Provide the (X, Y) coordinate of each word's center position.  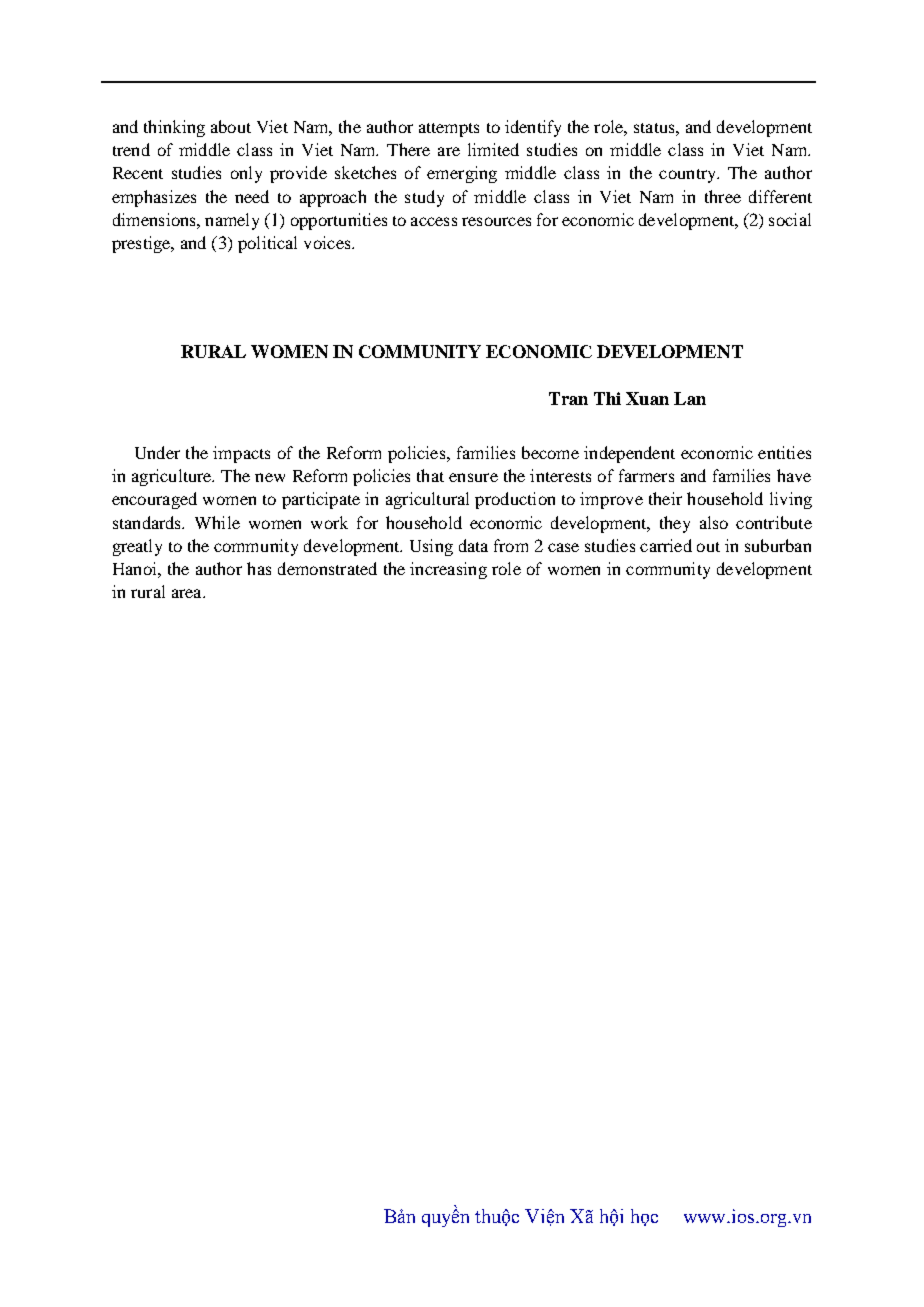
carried (666, 545)
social (790, 219)
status (655, 128)
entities (784, 452)
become (550, 452)
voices (328, 242)
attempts (449, 130)
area (188, 593)
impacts (241, 454)
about (231, 126)
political (267, 244)
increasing (448, 570)
